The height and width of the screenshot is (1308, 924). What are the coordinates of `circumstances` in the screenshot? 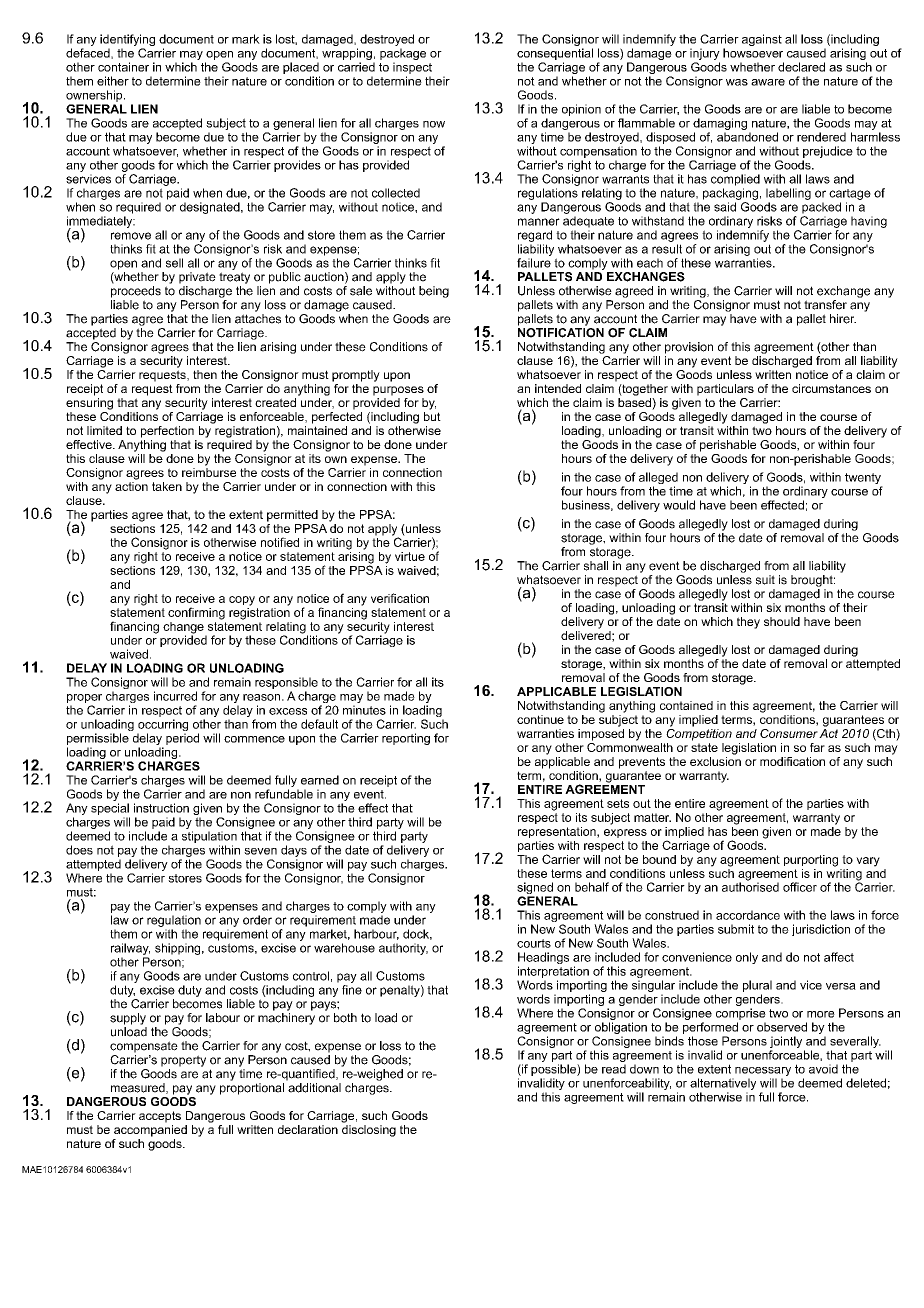 It's located at (831, 388).
